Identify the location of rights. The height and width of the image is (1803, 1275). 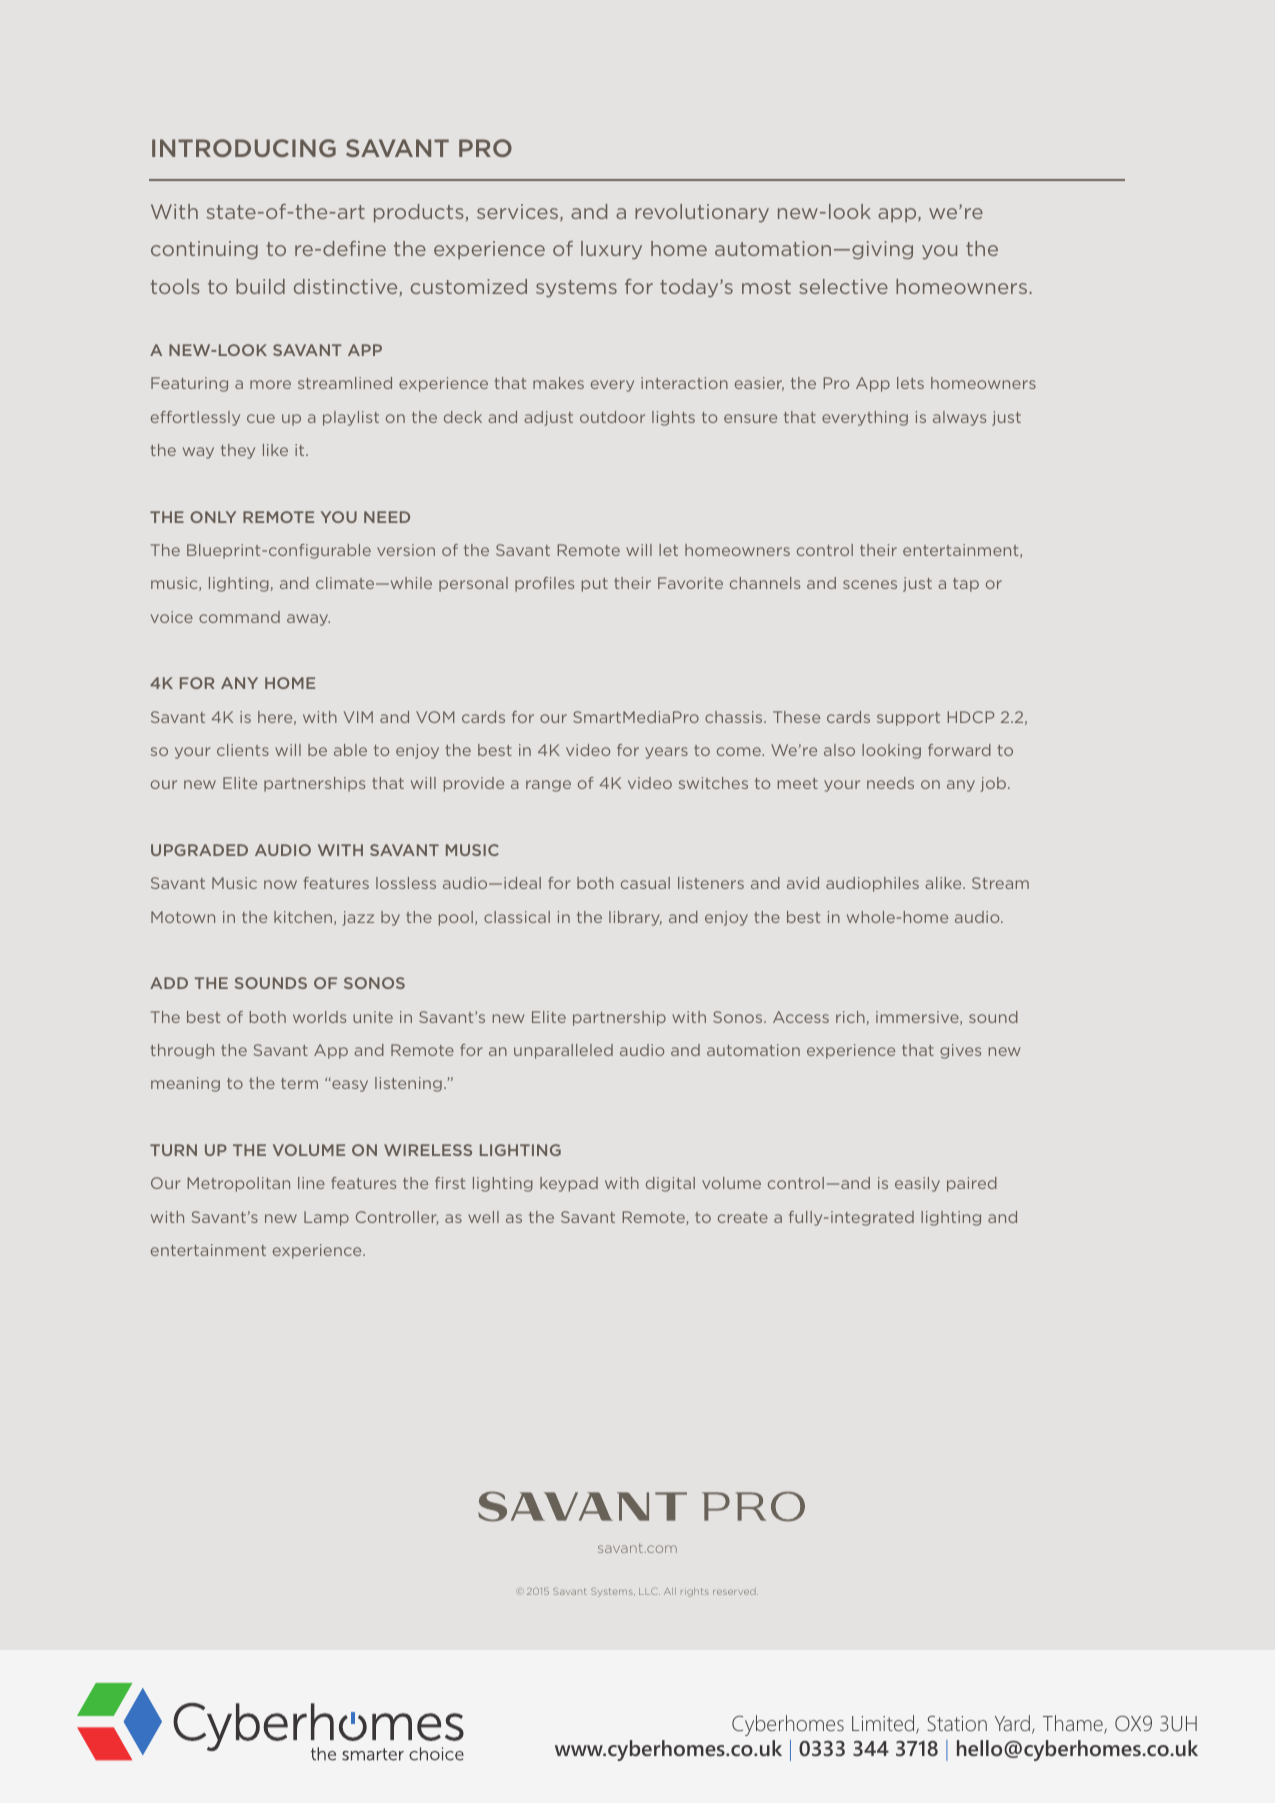
(695, 1592).
